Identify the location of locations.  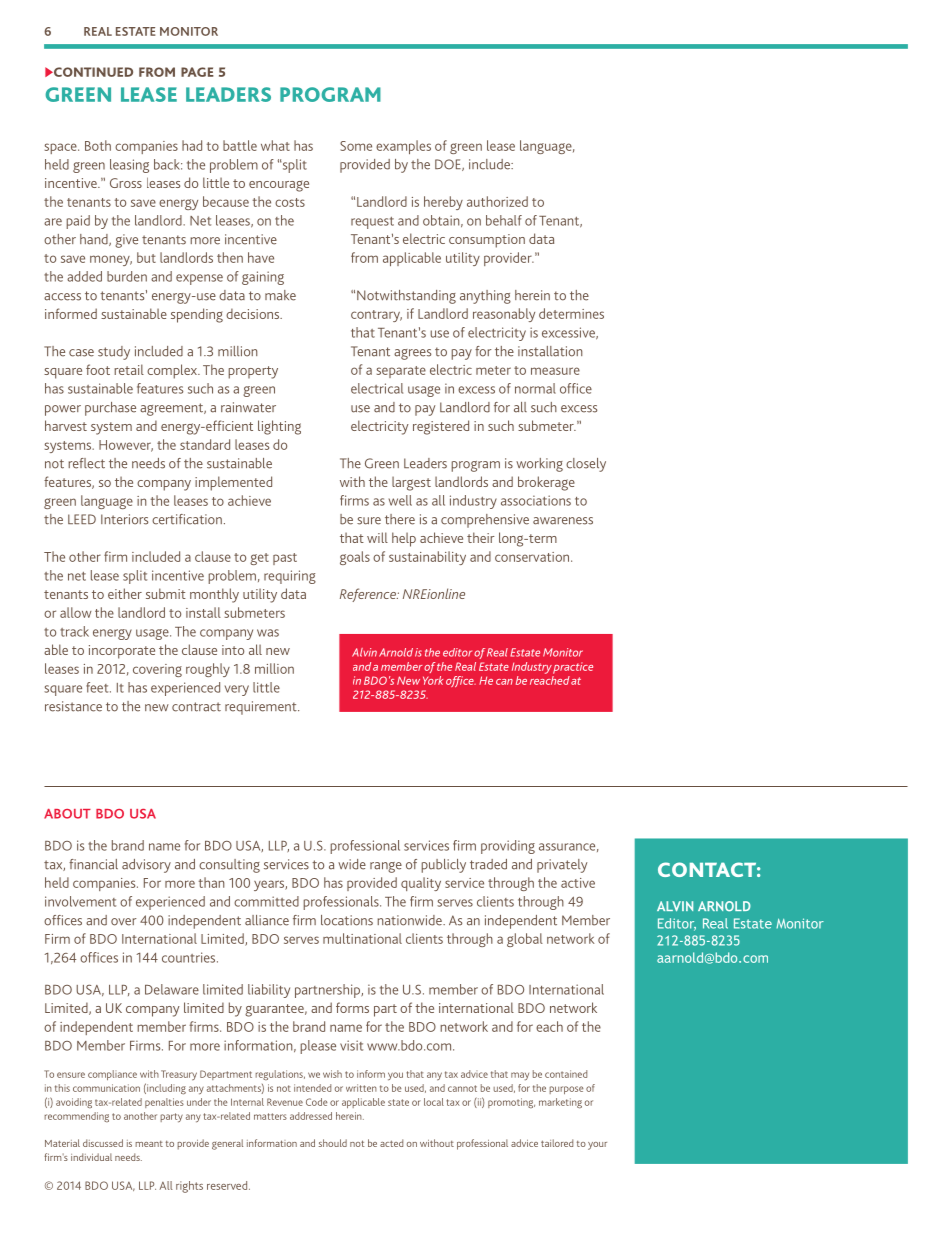
(347, 920).
